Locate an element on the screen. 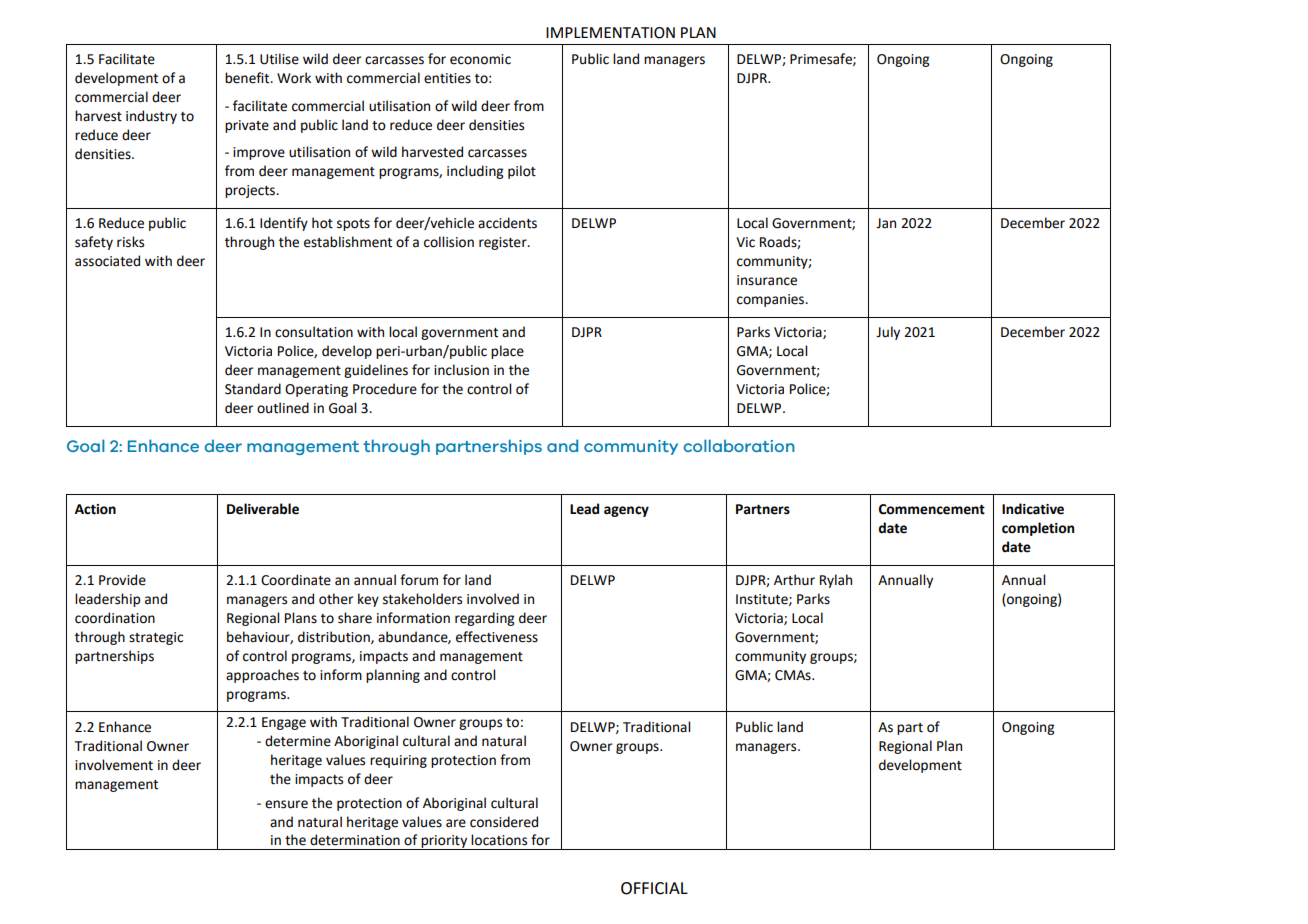 This screenshot has height=924, width=1308. ensure is located at coordinates (286, 804).
